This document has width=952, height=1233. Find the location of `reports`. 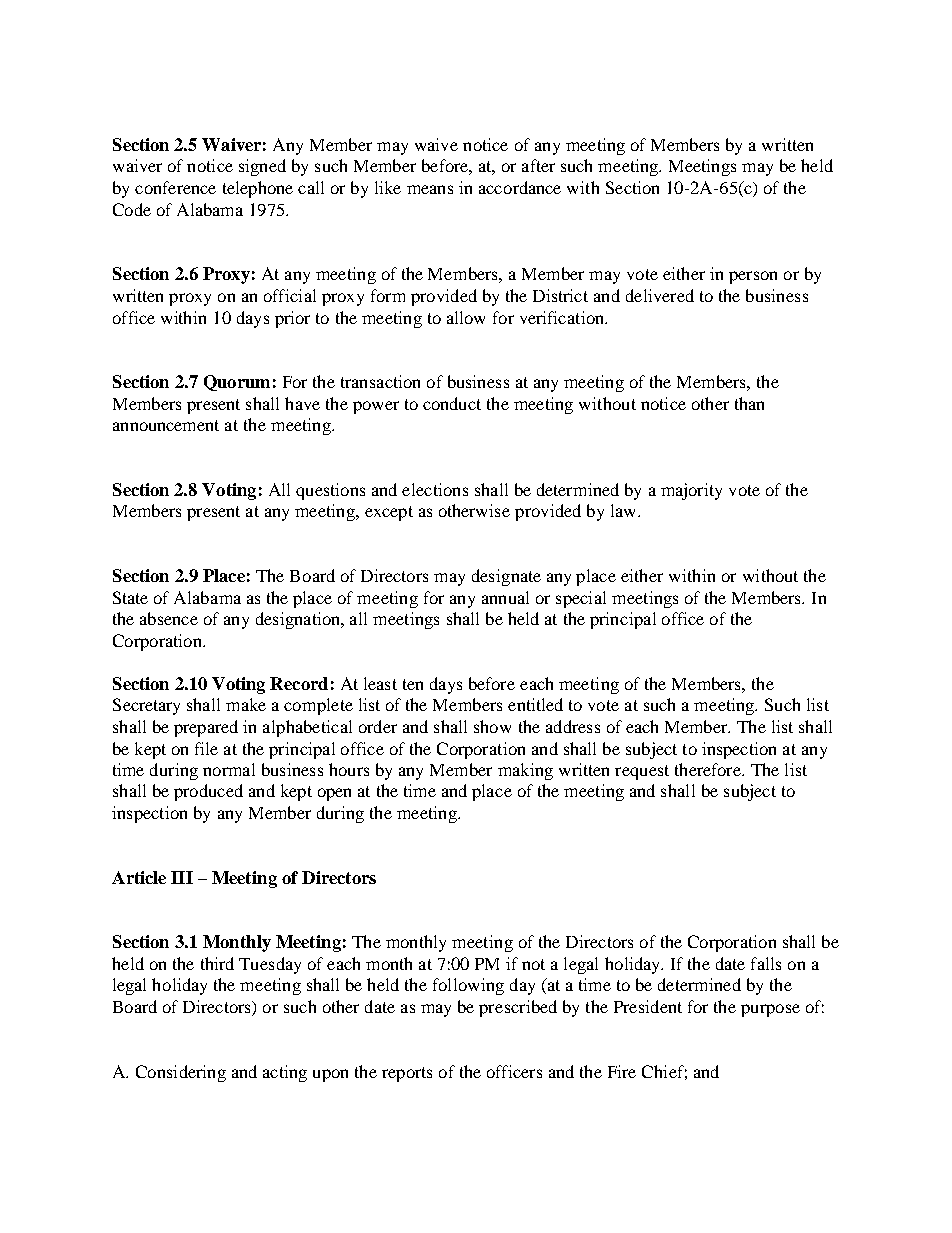

reports is located at coordinates (407, 1074).
